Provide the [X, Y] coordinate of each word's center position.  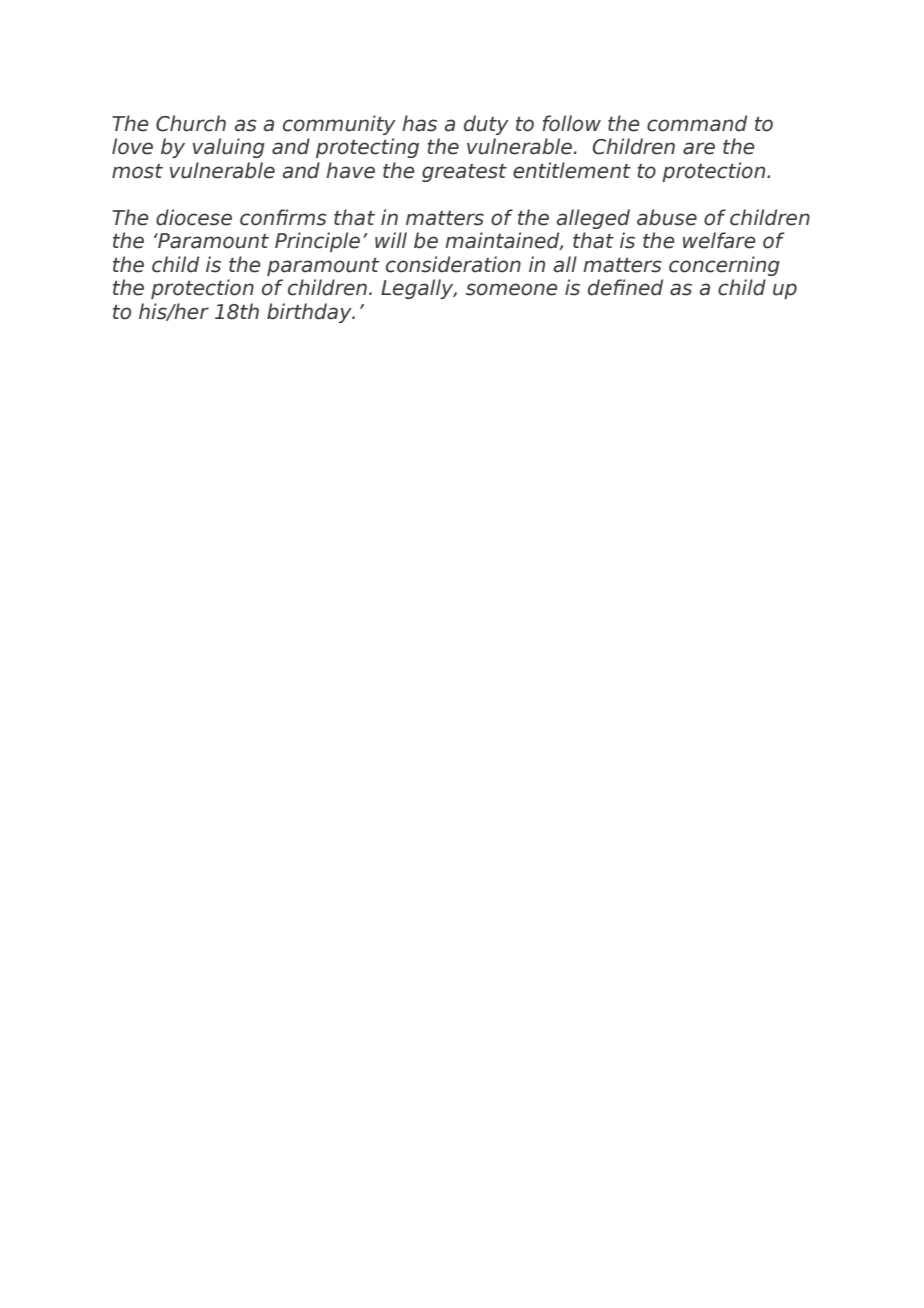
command [697, 123]
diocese [194, 217]
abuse [667, 217]
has [419, 123]
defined [625, 287]
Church [191, 123]
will [391, 240]
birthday [310, 313]
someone [512, 289]
